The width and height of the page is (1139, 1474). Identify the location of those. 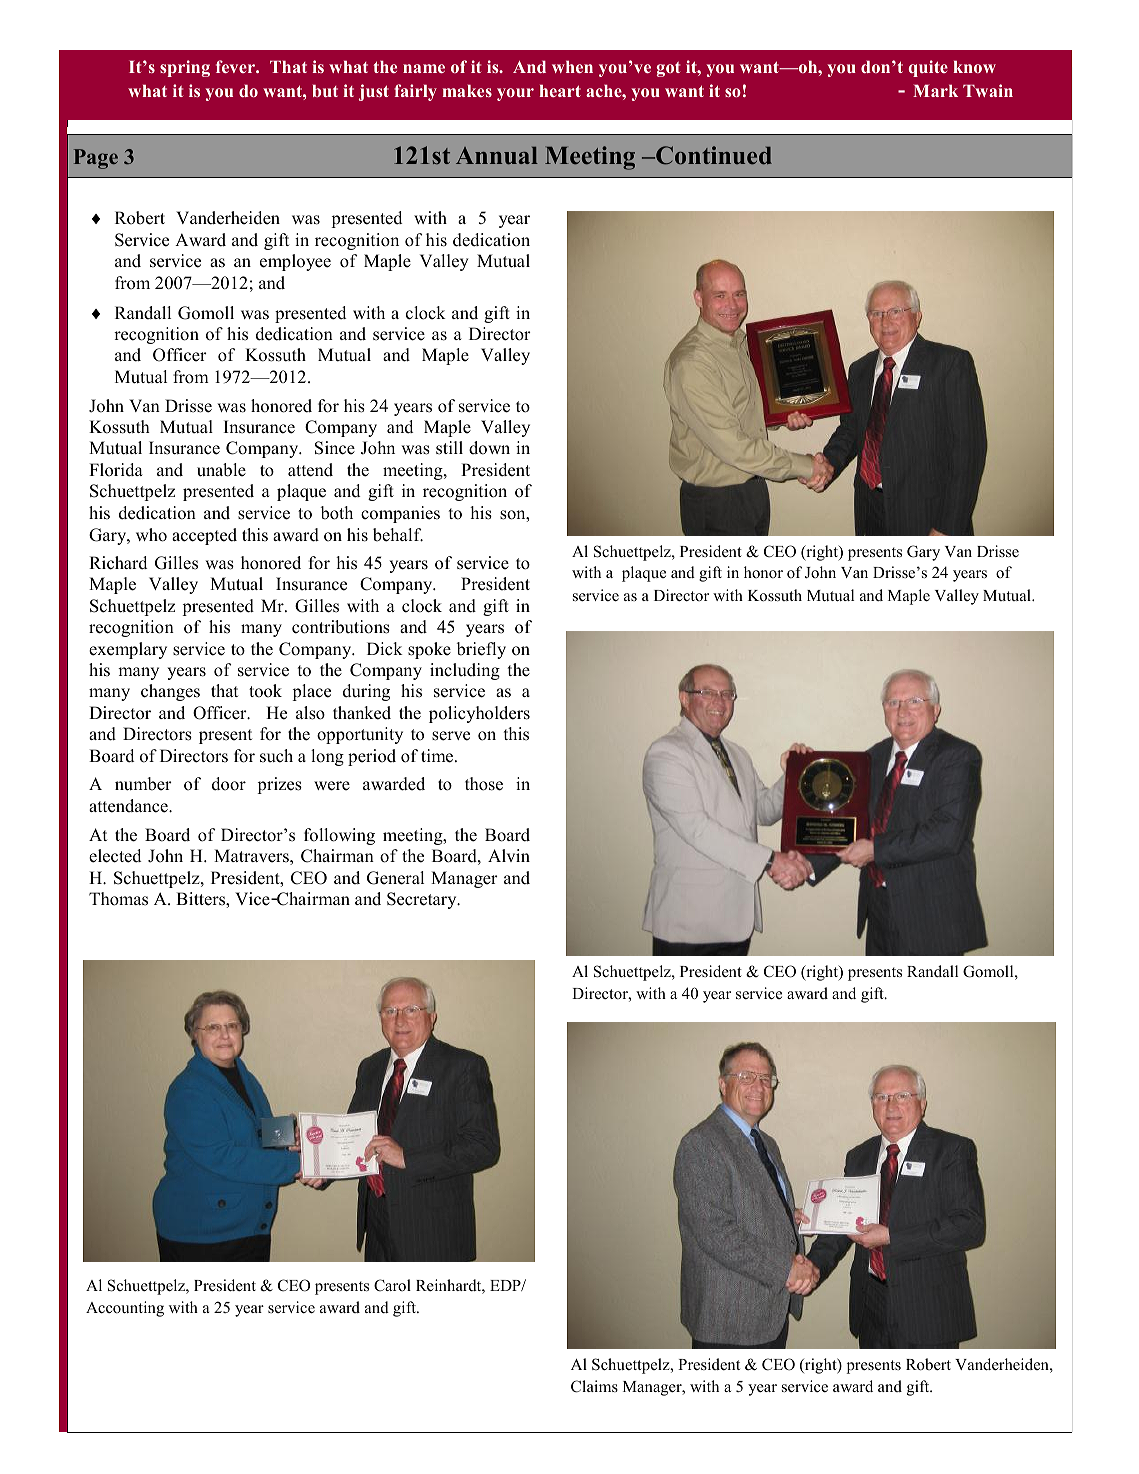
(484, 784).
